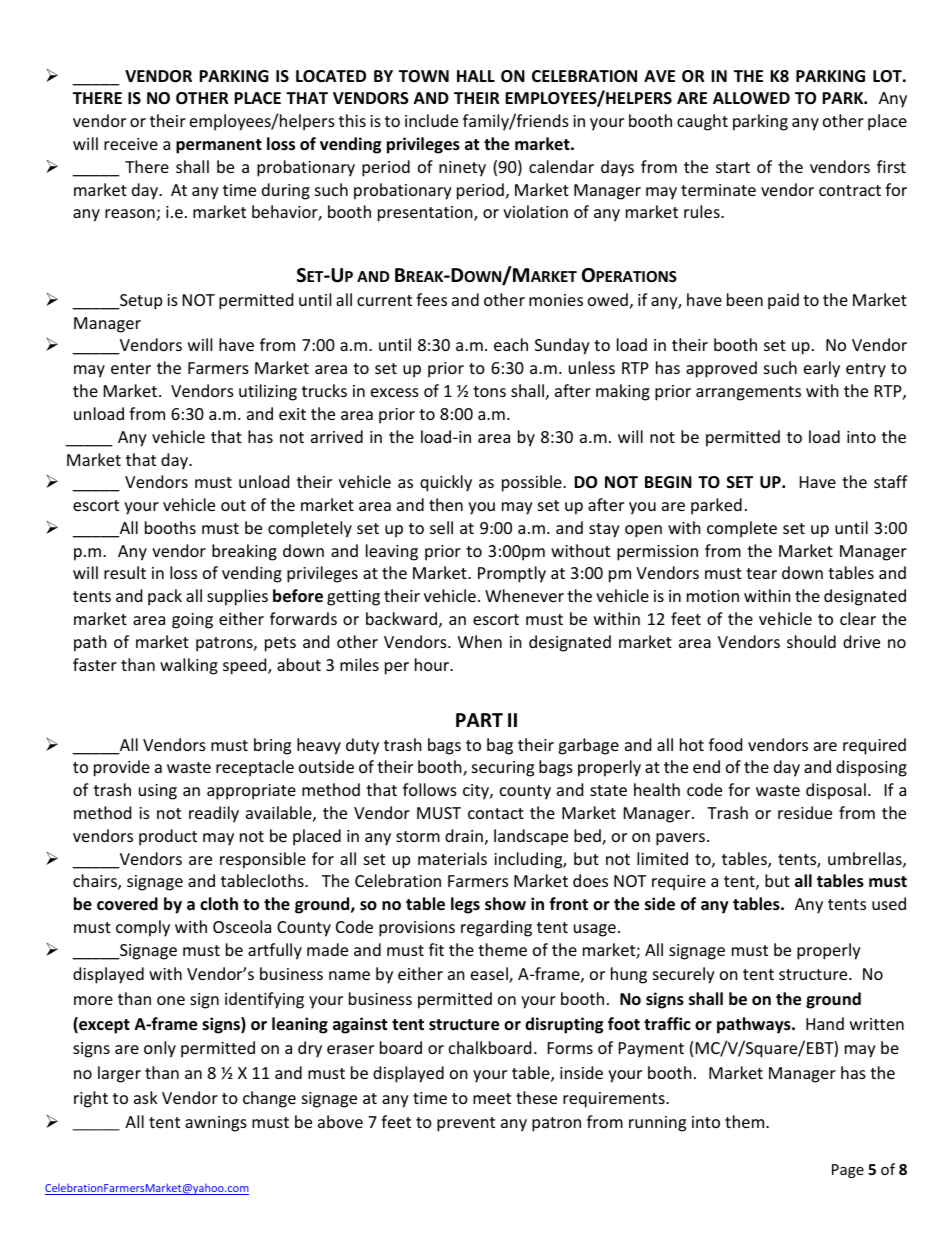 This image has height=1233, width=952. Describe the element at coordinates (431, 120) in the image. I see `include` at that location.
